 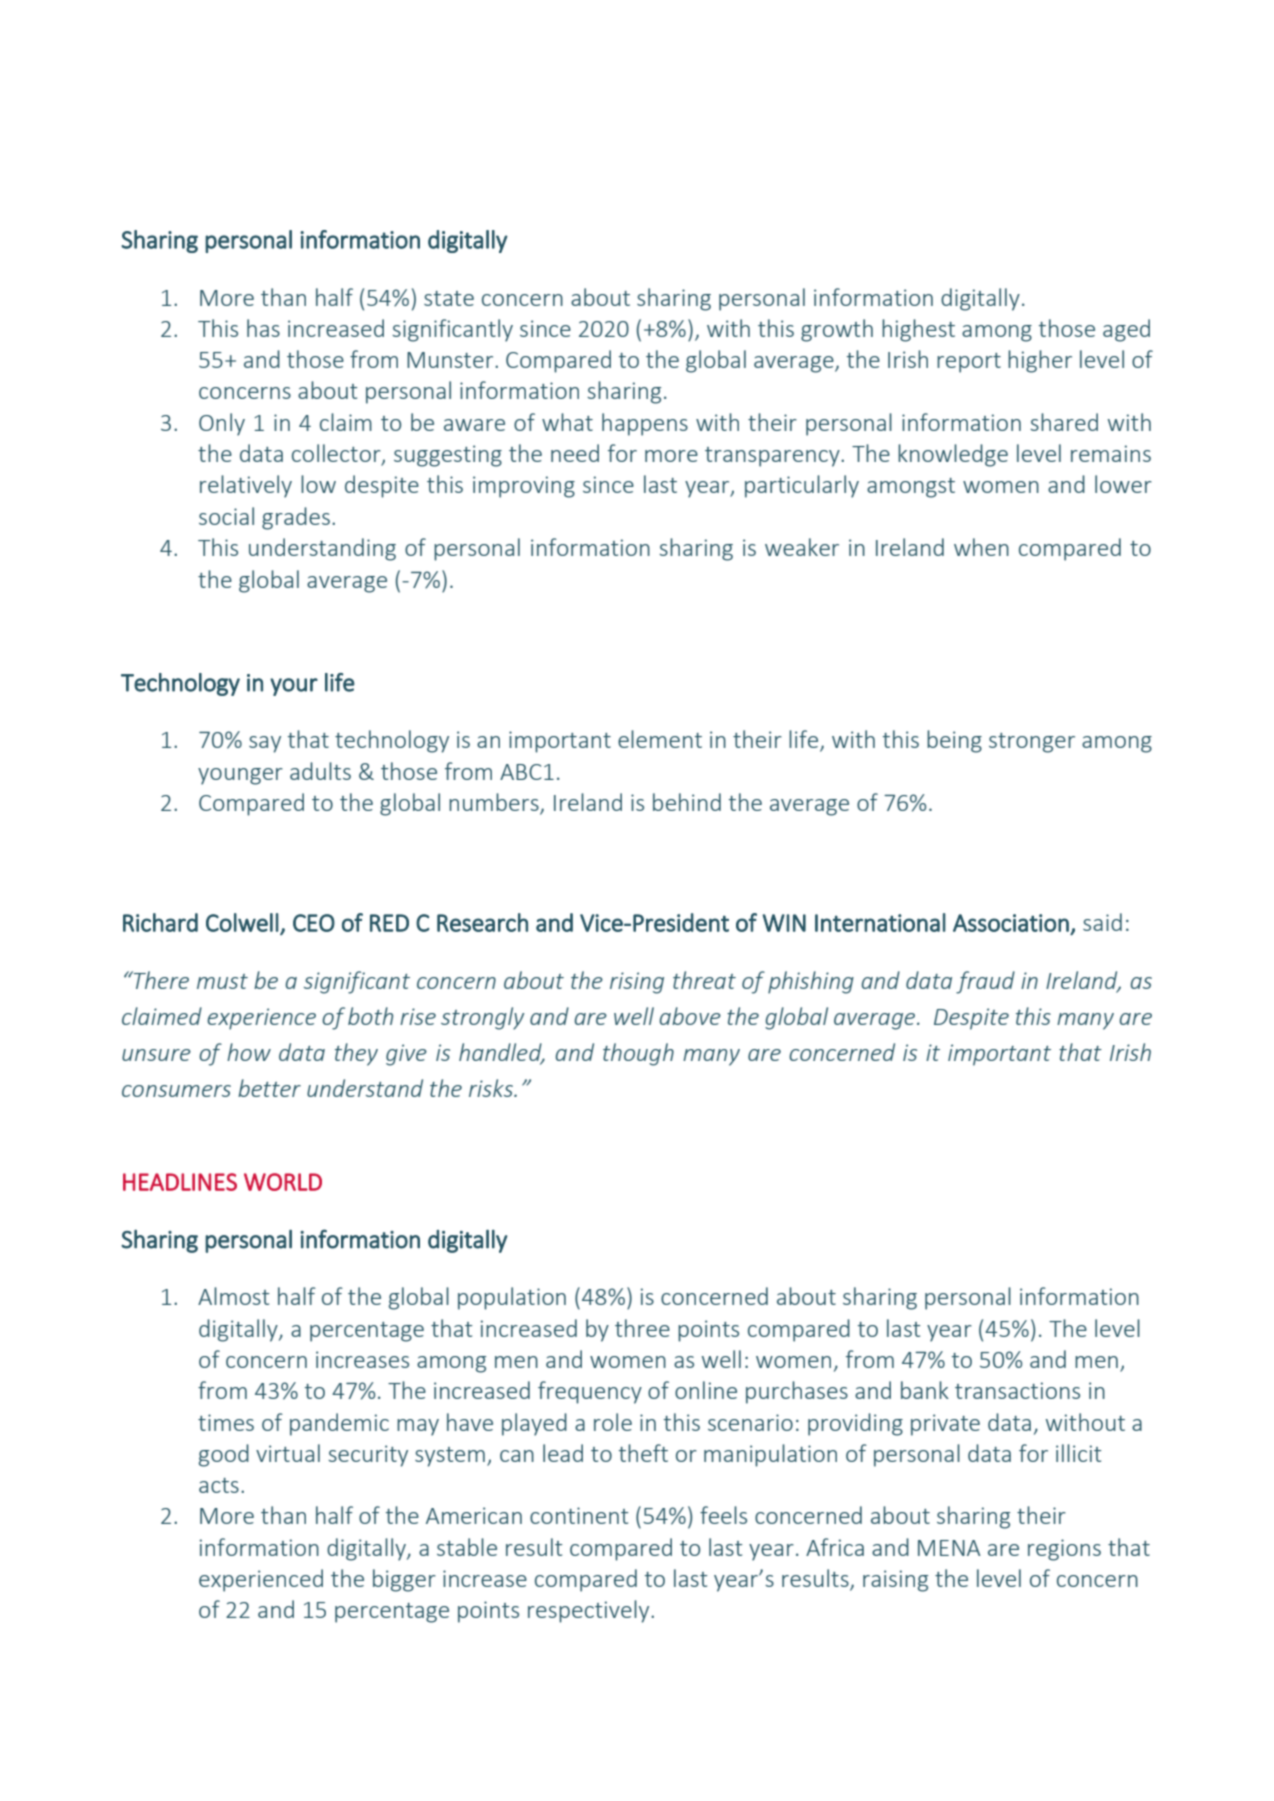 What do you see at coordinates (404, 1580) in the document?
I see `bigger` at bounding box center [404, 1580].
